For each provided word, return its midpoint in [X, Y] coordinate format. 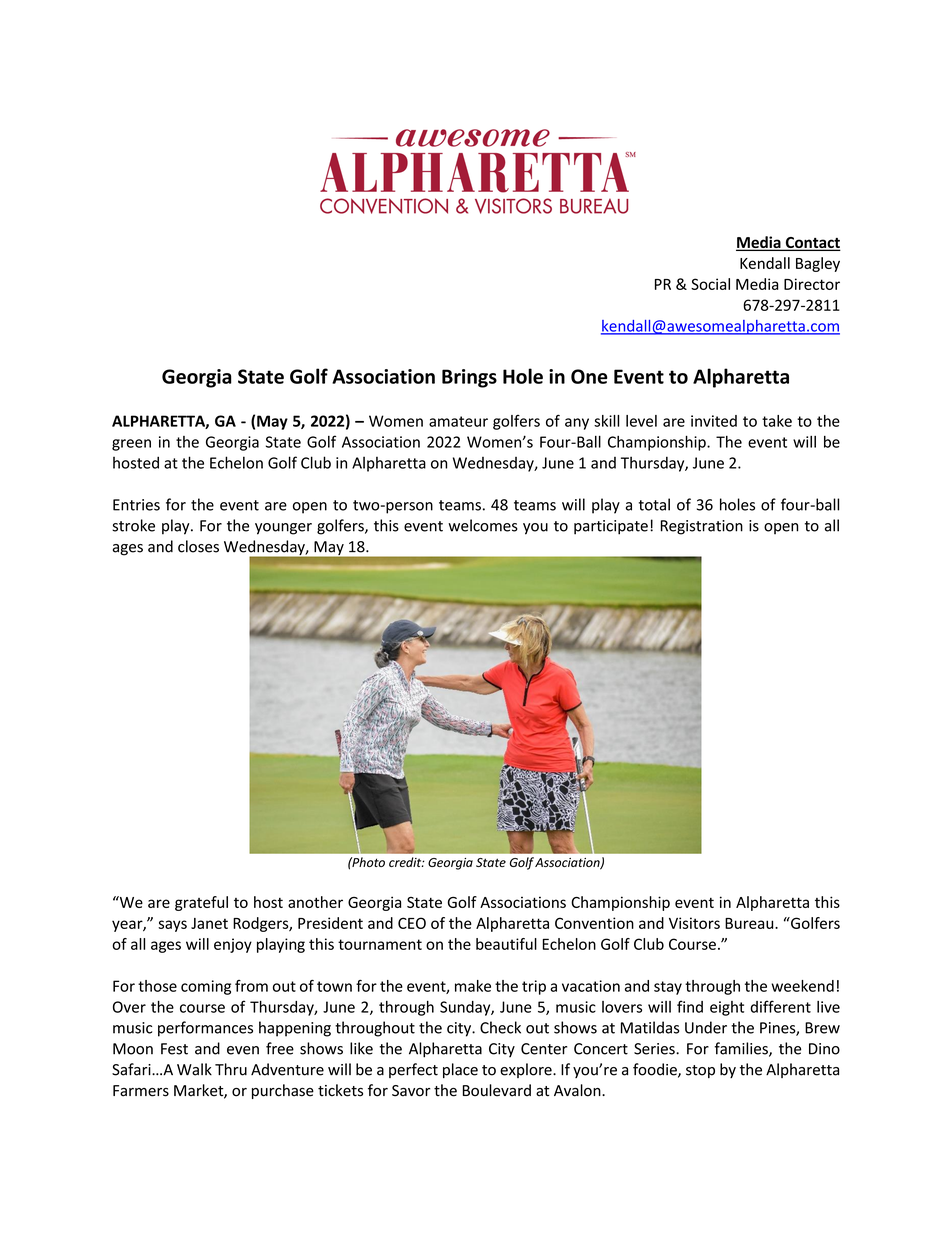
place [460, 1070]
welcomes [483, 525]
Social [710, 284]
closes [198, 546]
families [742, 1049]
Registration [702, 527]
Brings [469, 378]
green [131, 445]
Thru [231, 1069]
